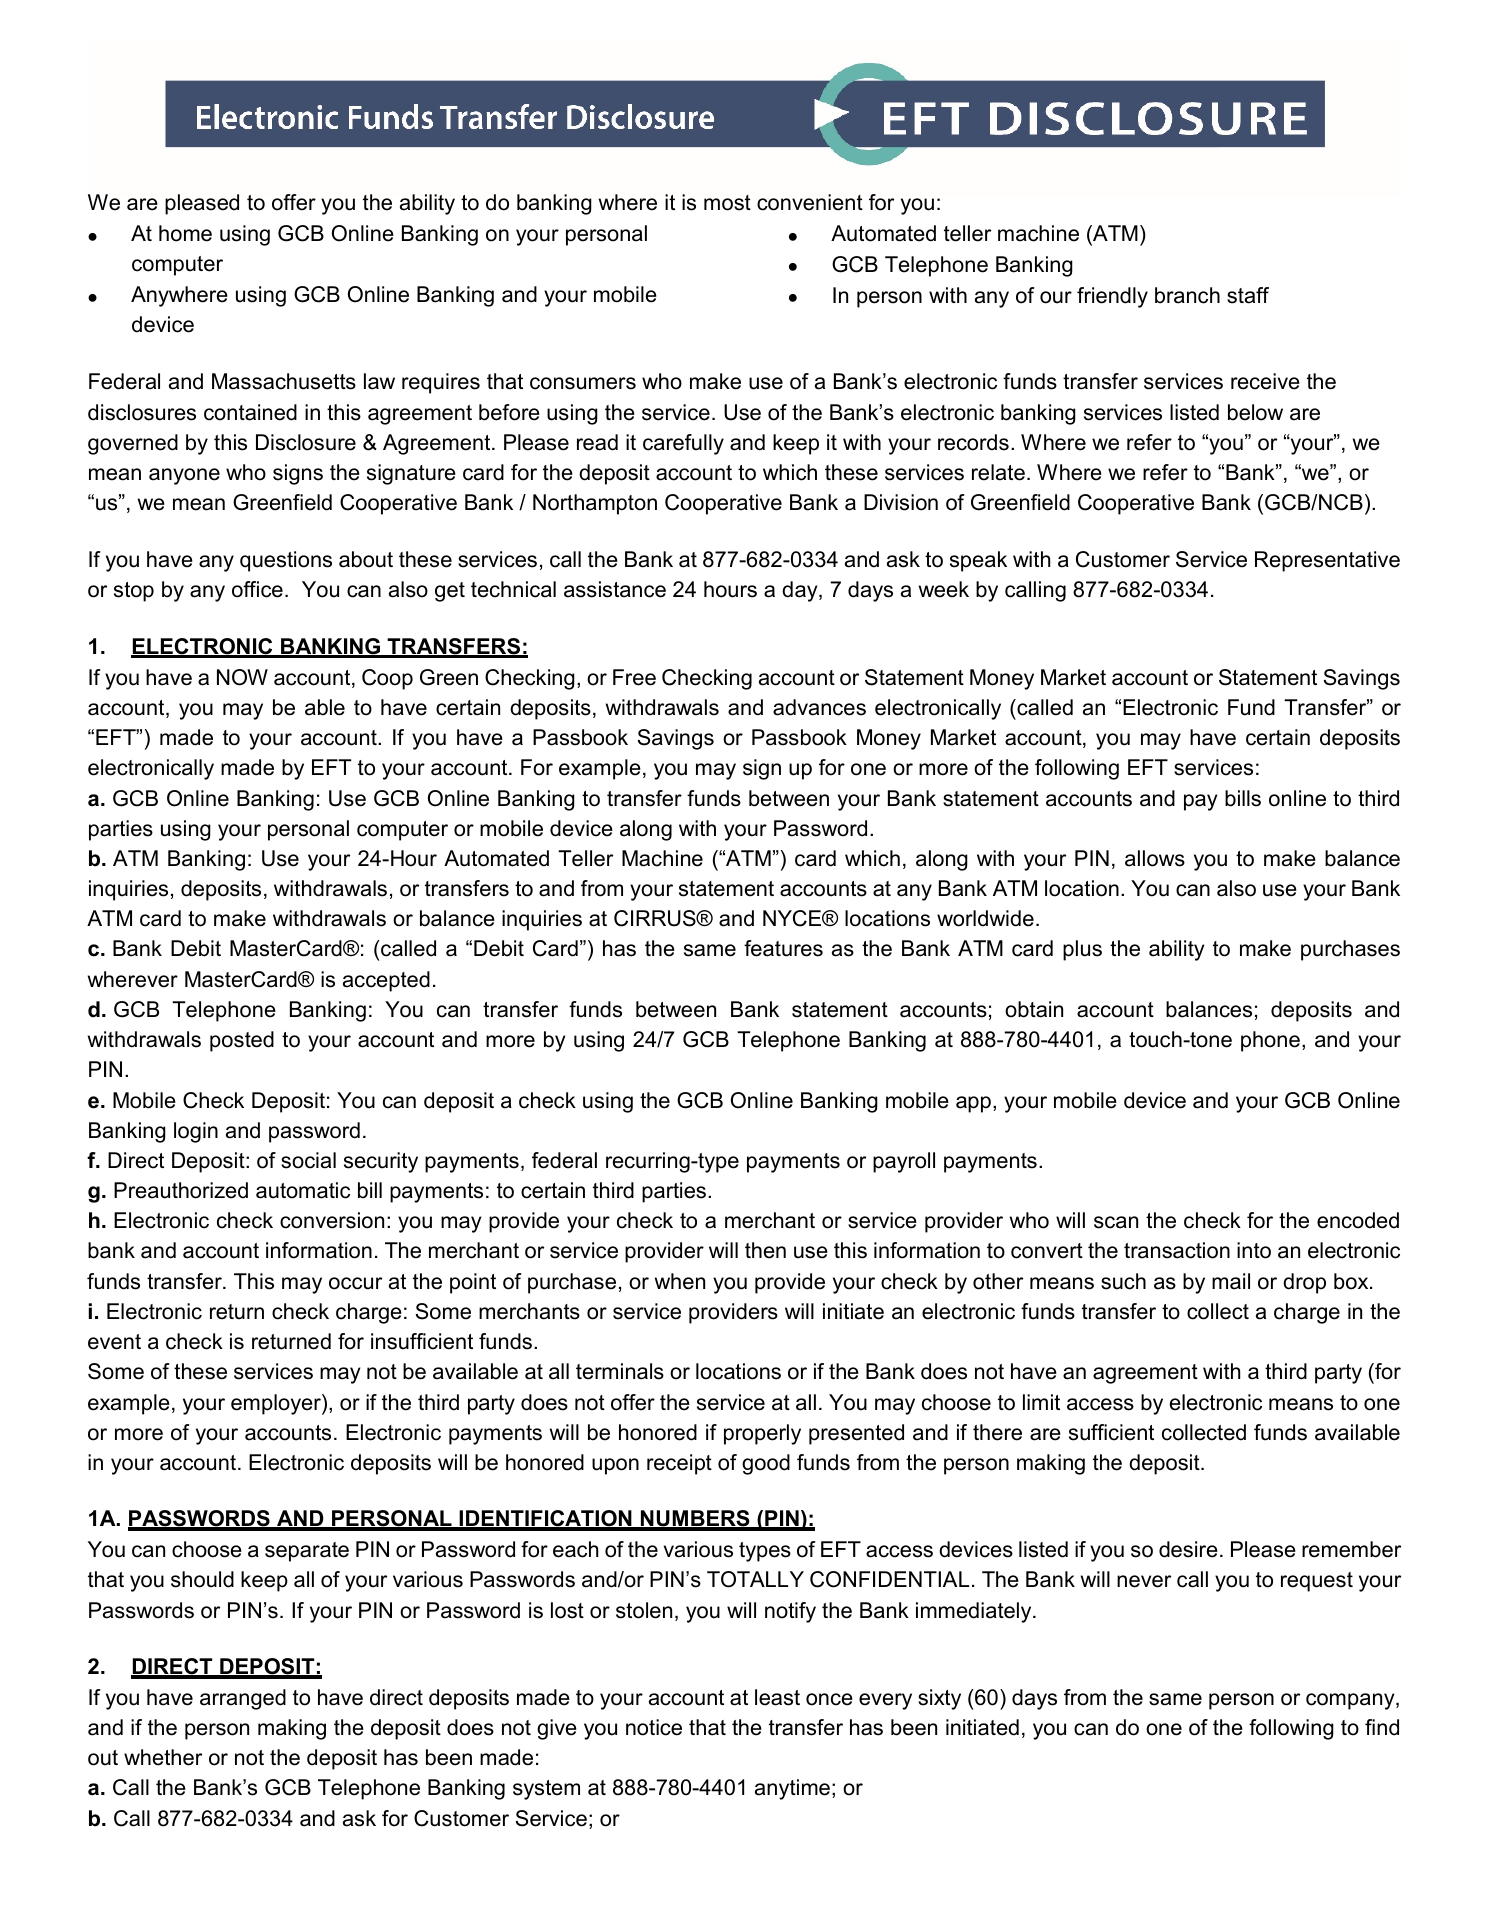  Describe the element at coordinates (819, 707) in the screenshot. I see `advances` at that location.
